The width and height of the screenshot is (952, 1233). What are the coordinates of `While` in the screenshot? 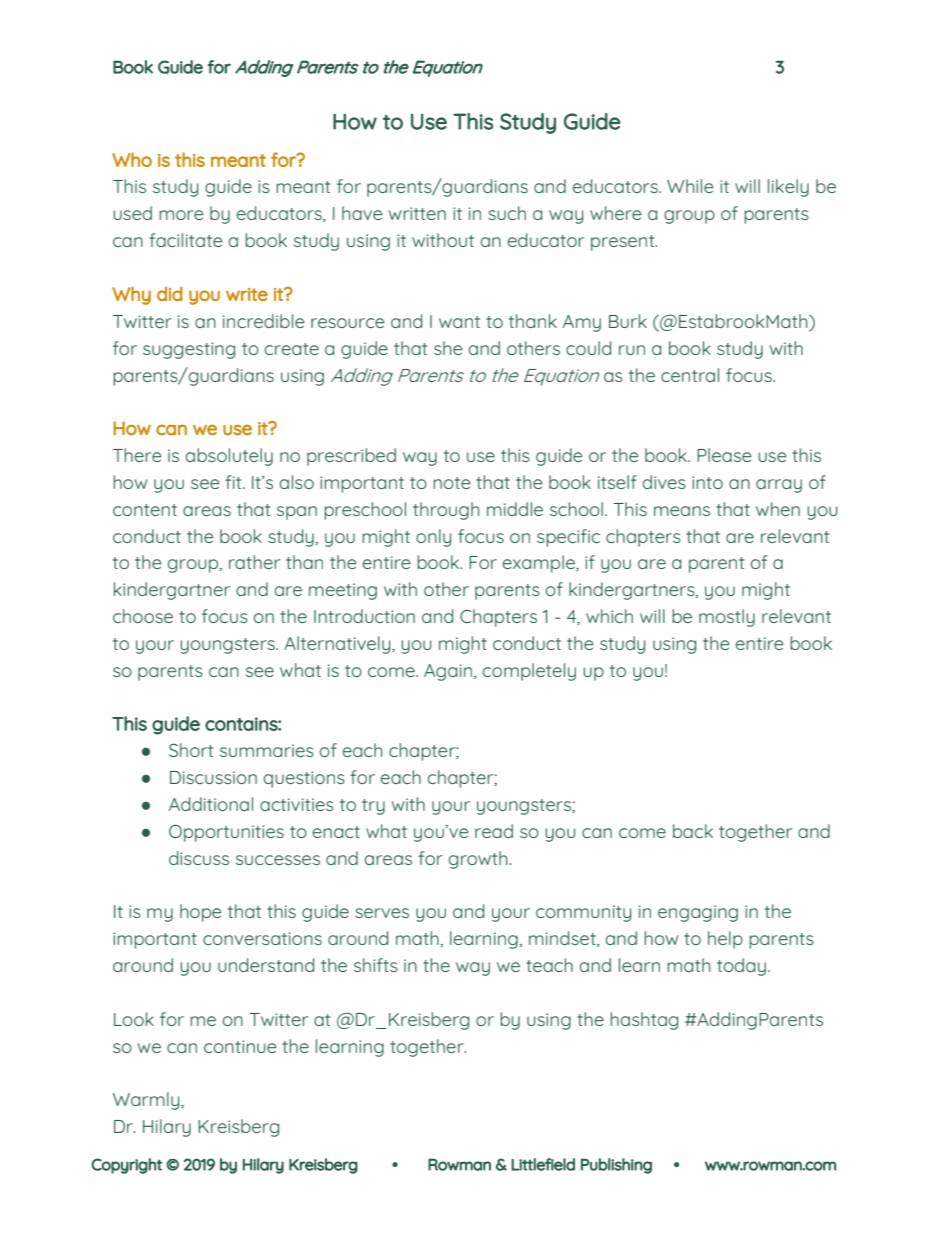 It's located at (690, 186).
